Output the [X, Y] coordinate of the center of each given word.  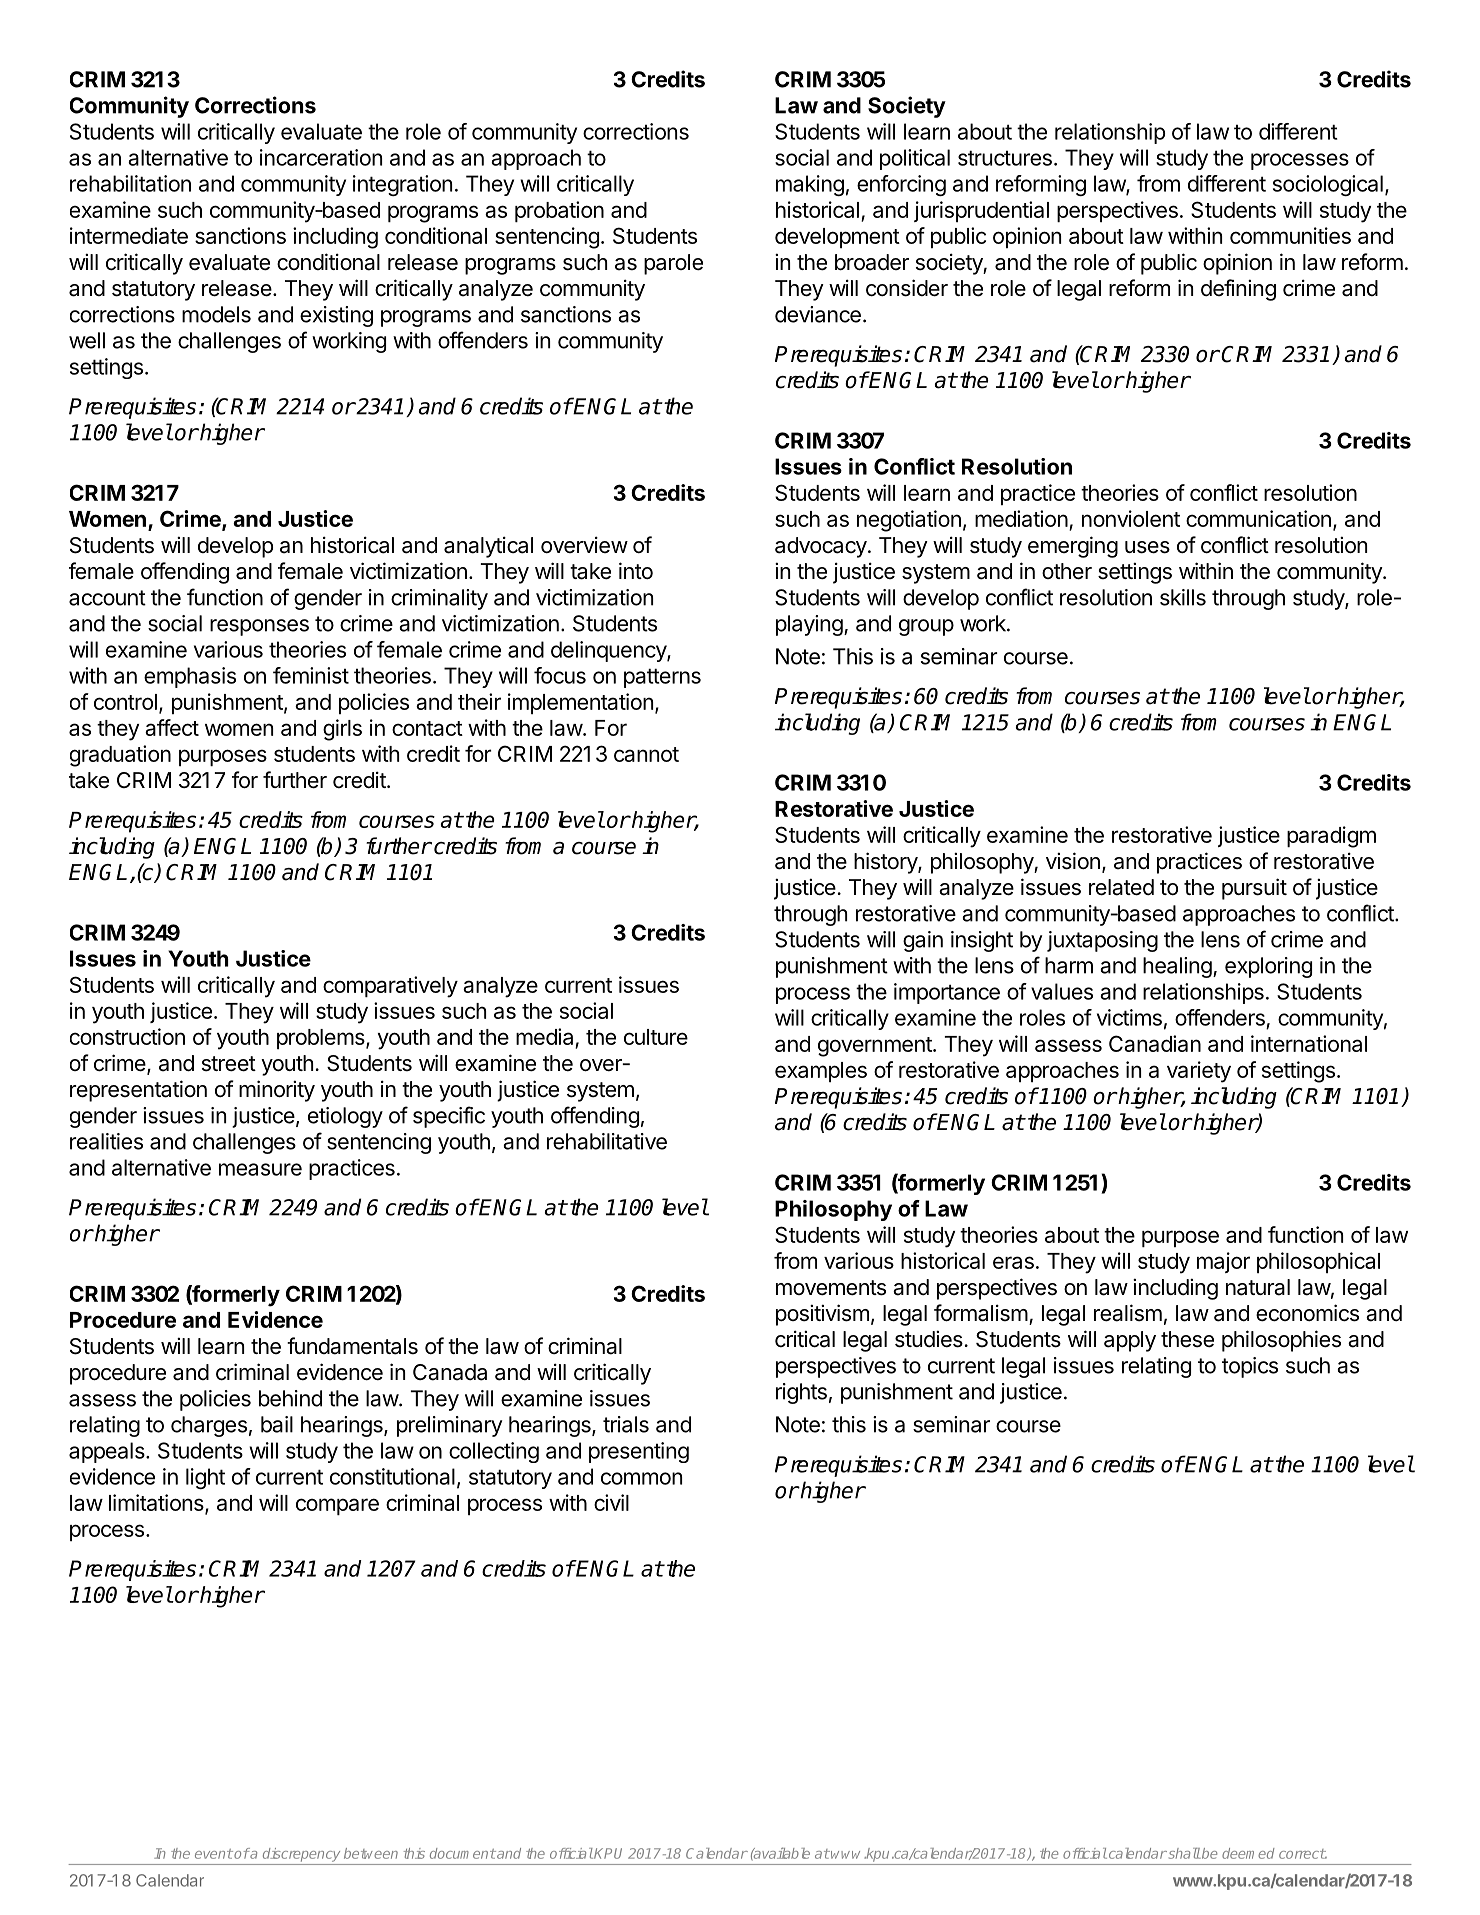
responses [259, 627]
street [229, 1064]
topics [1250, 1367]
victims [1129, 1017]
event [214, 1854]
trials [626, 1424]
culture [656, 1037]
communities [1290, 235]
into [636, 570]
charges [209, 1426]
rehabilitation [130, 183]
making [810, 185]
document [463, 1853]
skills [1183, 597]
